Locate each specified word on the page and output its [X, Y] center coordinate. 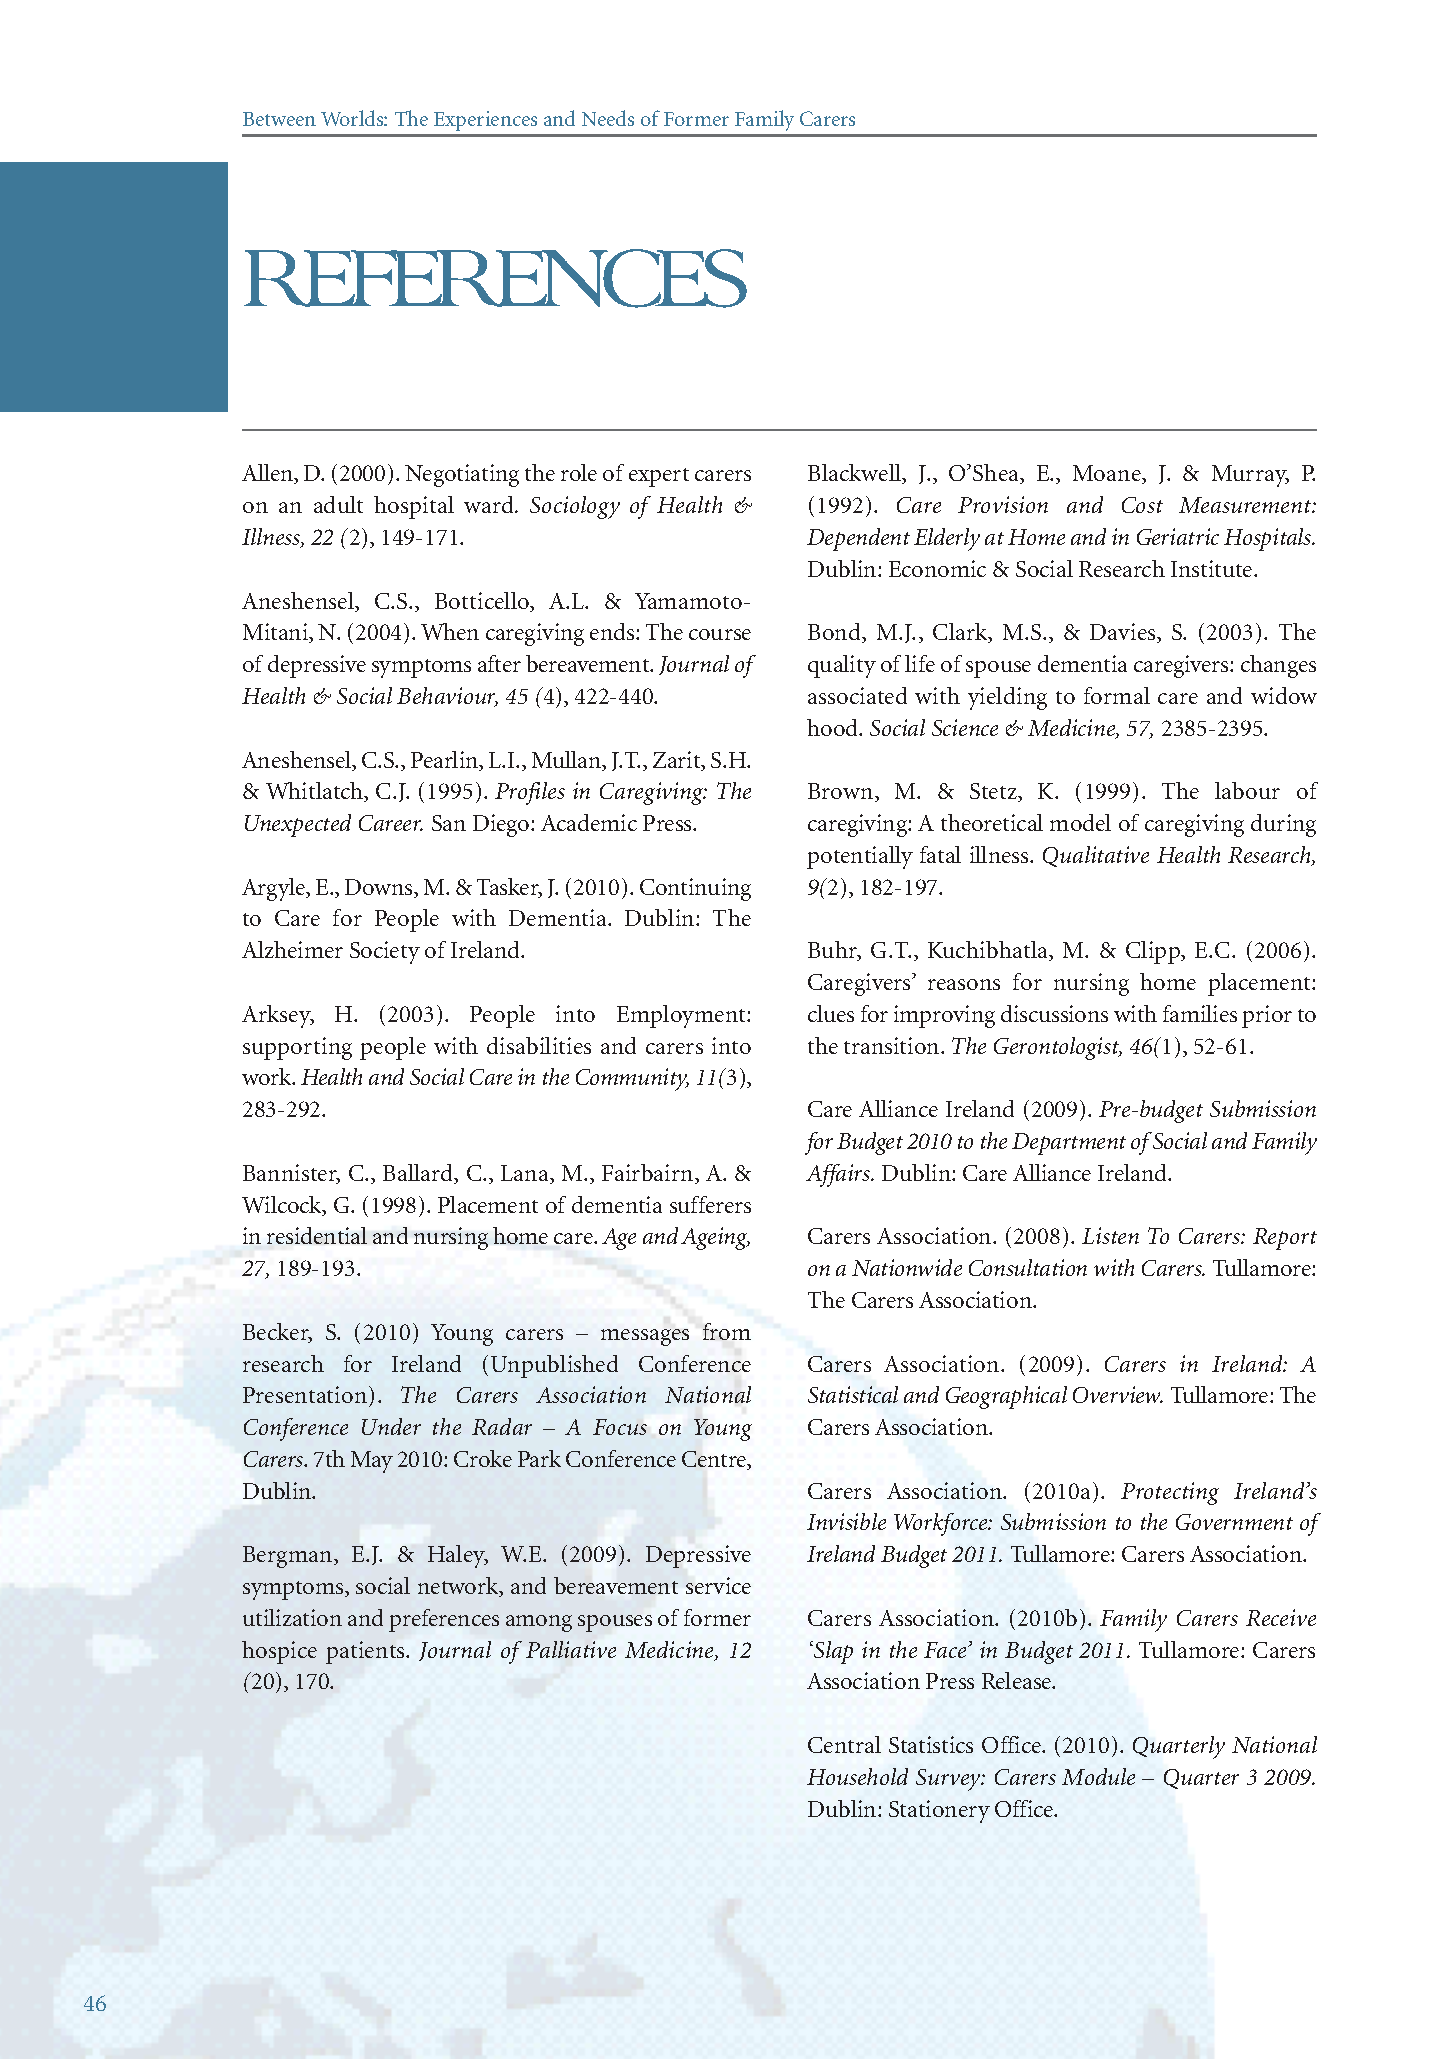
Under [391, 1426]
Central [844, 1744]
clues [831, 1013]
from [727, 1331]
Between [279, 119]
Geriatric [1178, 536]
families [1200, 1013]
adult [338, 504]
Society [385, 952]
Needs [608, 118]
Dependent [858, 539]
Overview [1118, 1394]
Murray [1250, 476]
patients [366, 1652]
